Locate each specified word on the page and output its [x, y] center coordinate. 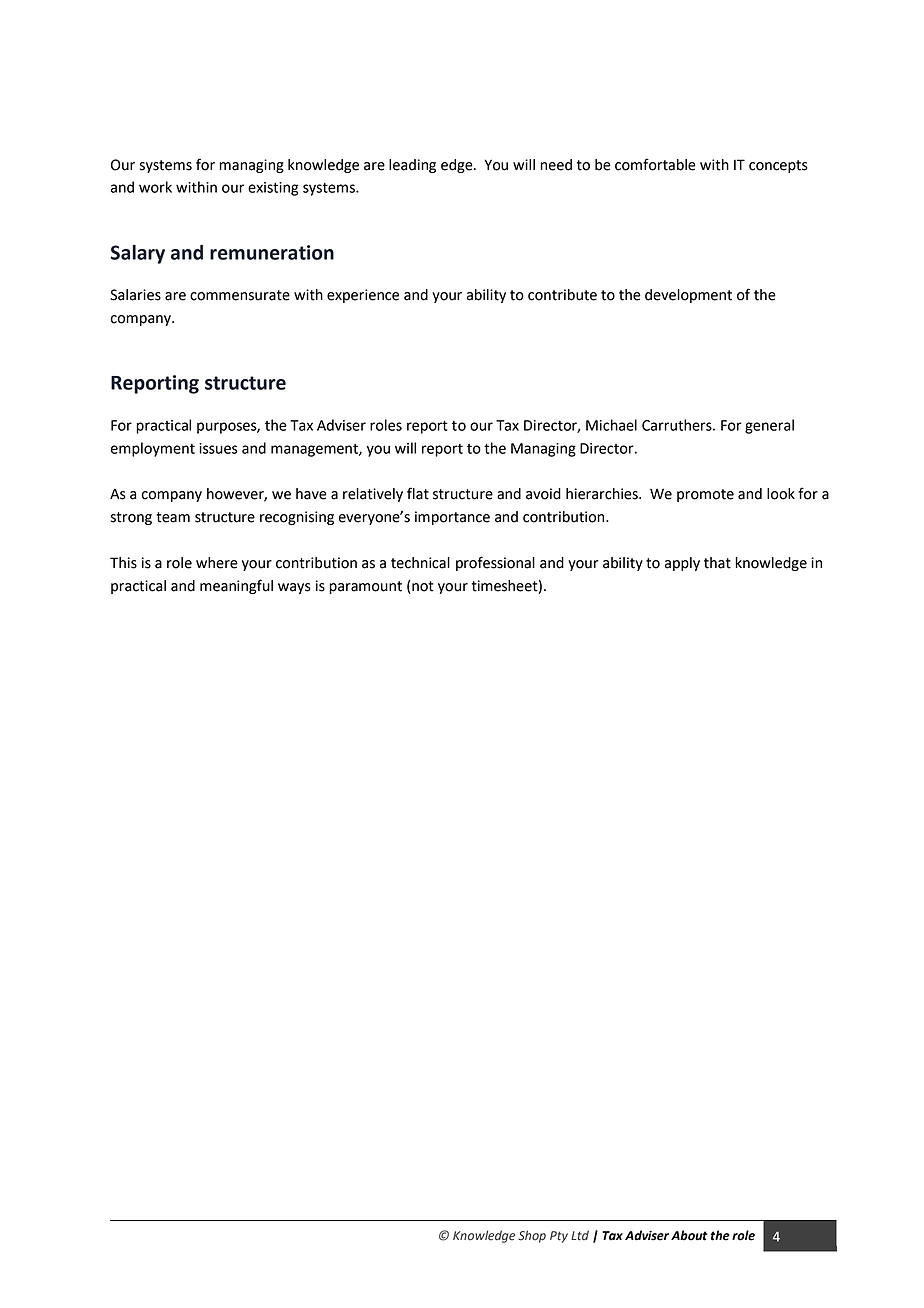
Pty [559, 1237]
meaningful [236, 586]
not [423, 586]
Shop [532, 1236]
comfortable [655, 164]
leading [412, 166]
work [155, 187]
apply [682, 564]
